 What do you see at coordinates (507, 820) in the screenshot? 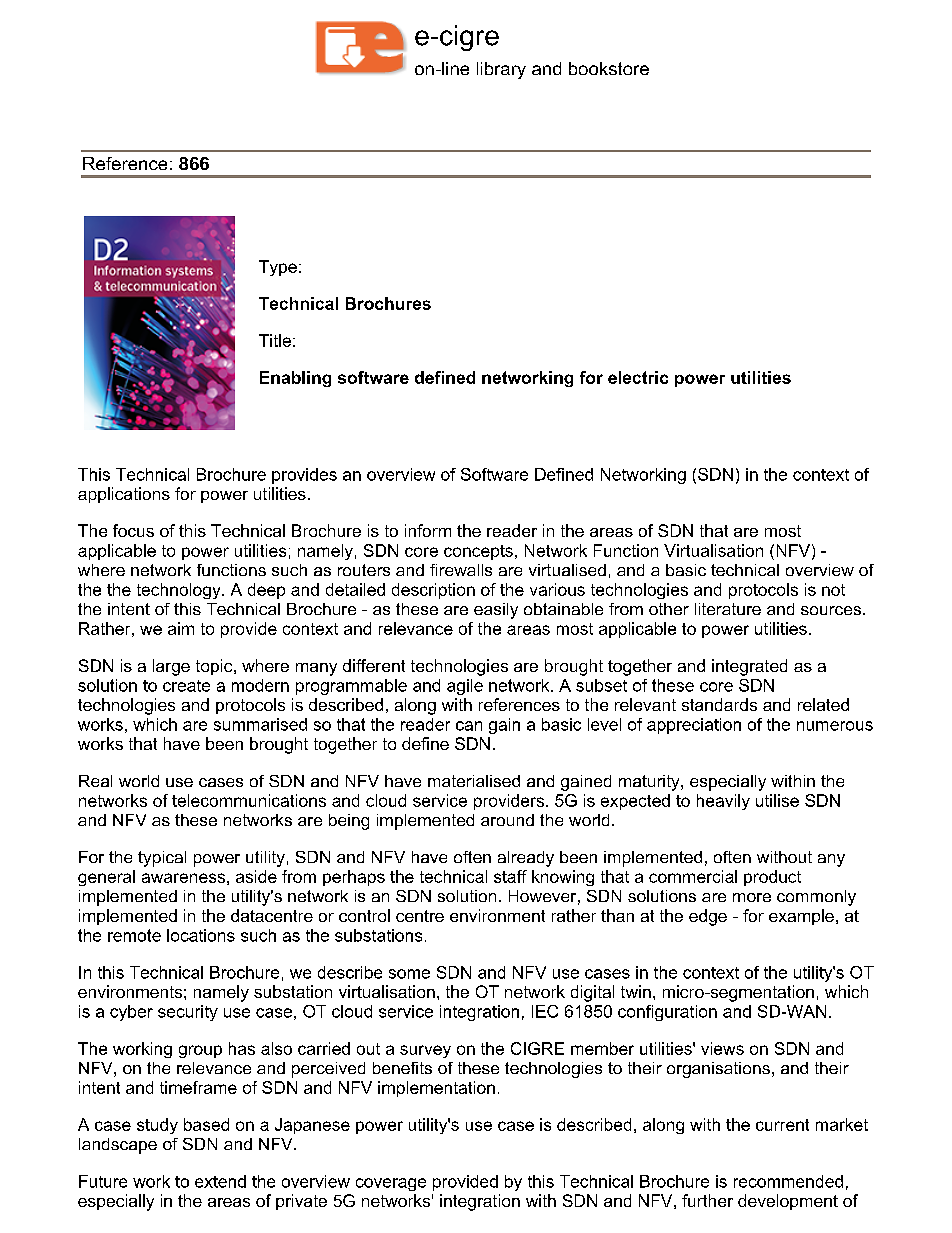
I see `around` at bounding box center [507, 820].
